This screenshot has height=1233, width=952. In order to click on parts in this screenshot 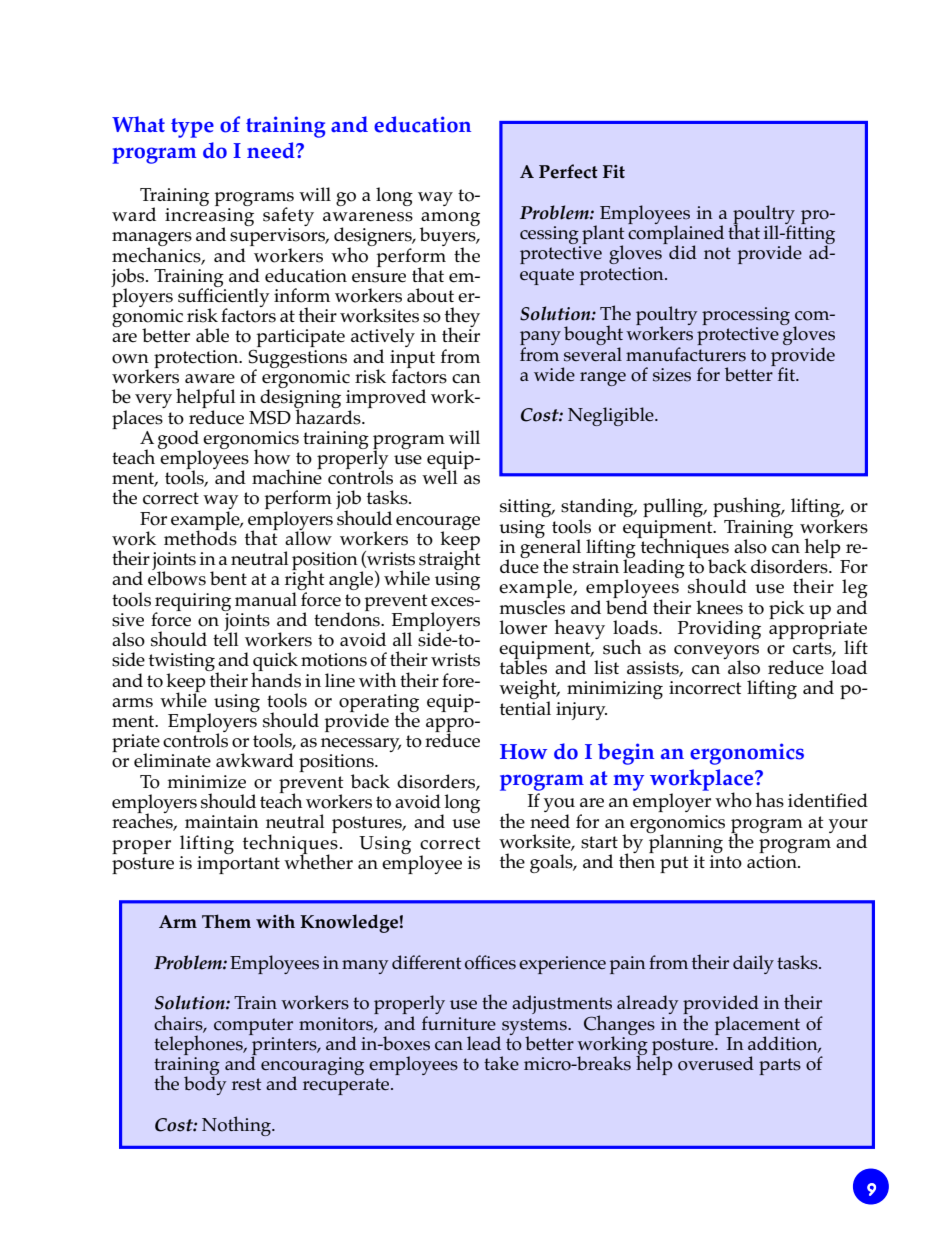, I will do `click(780, 1066)`.
